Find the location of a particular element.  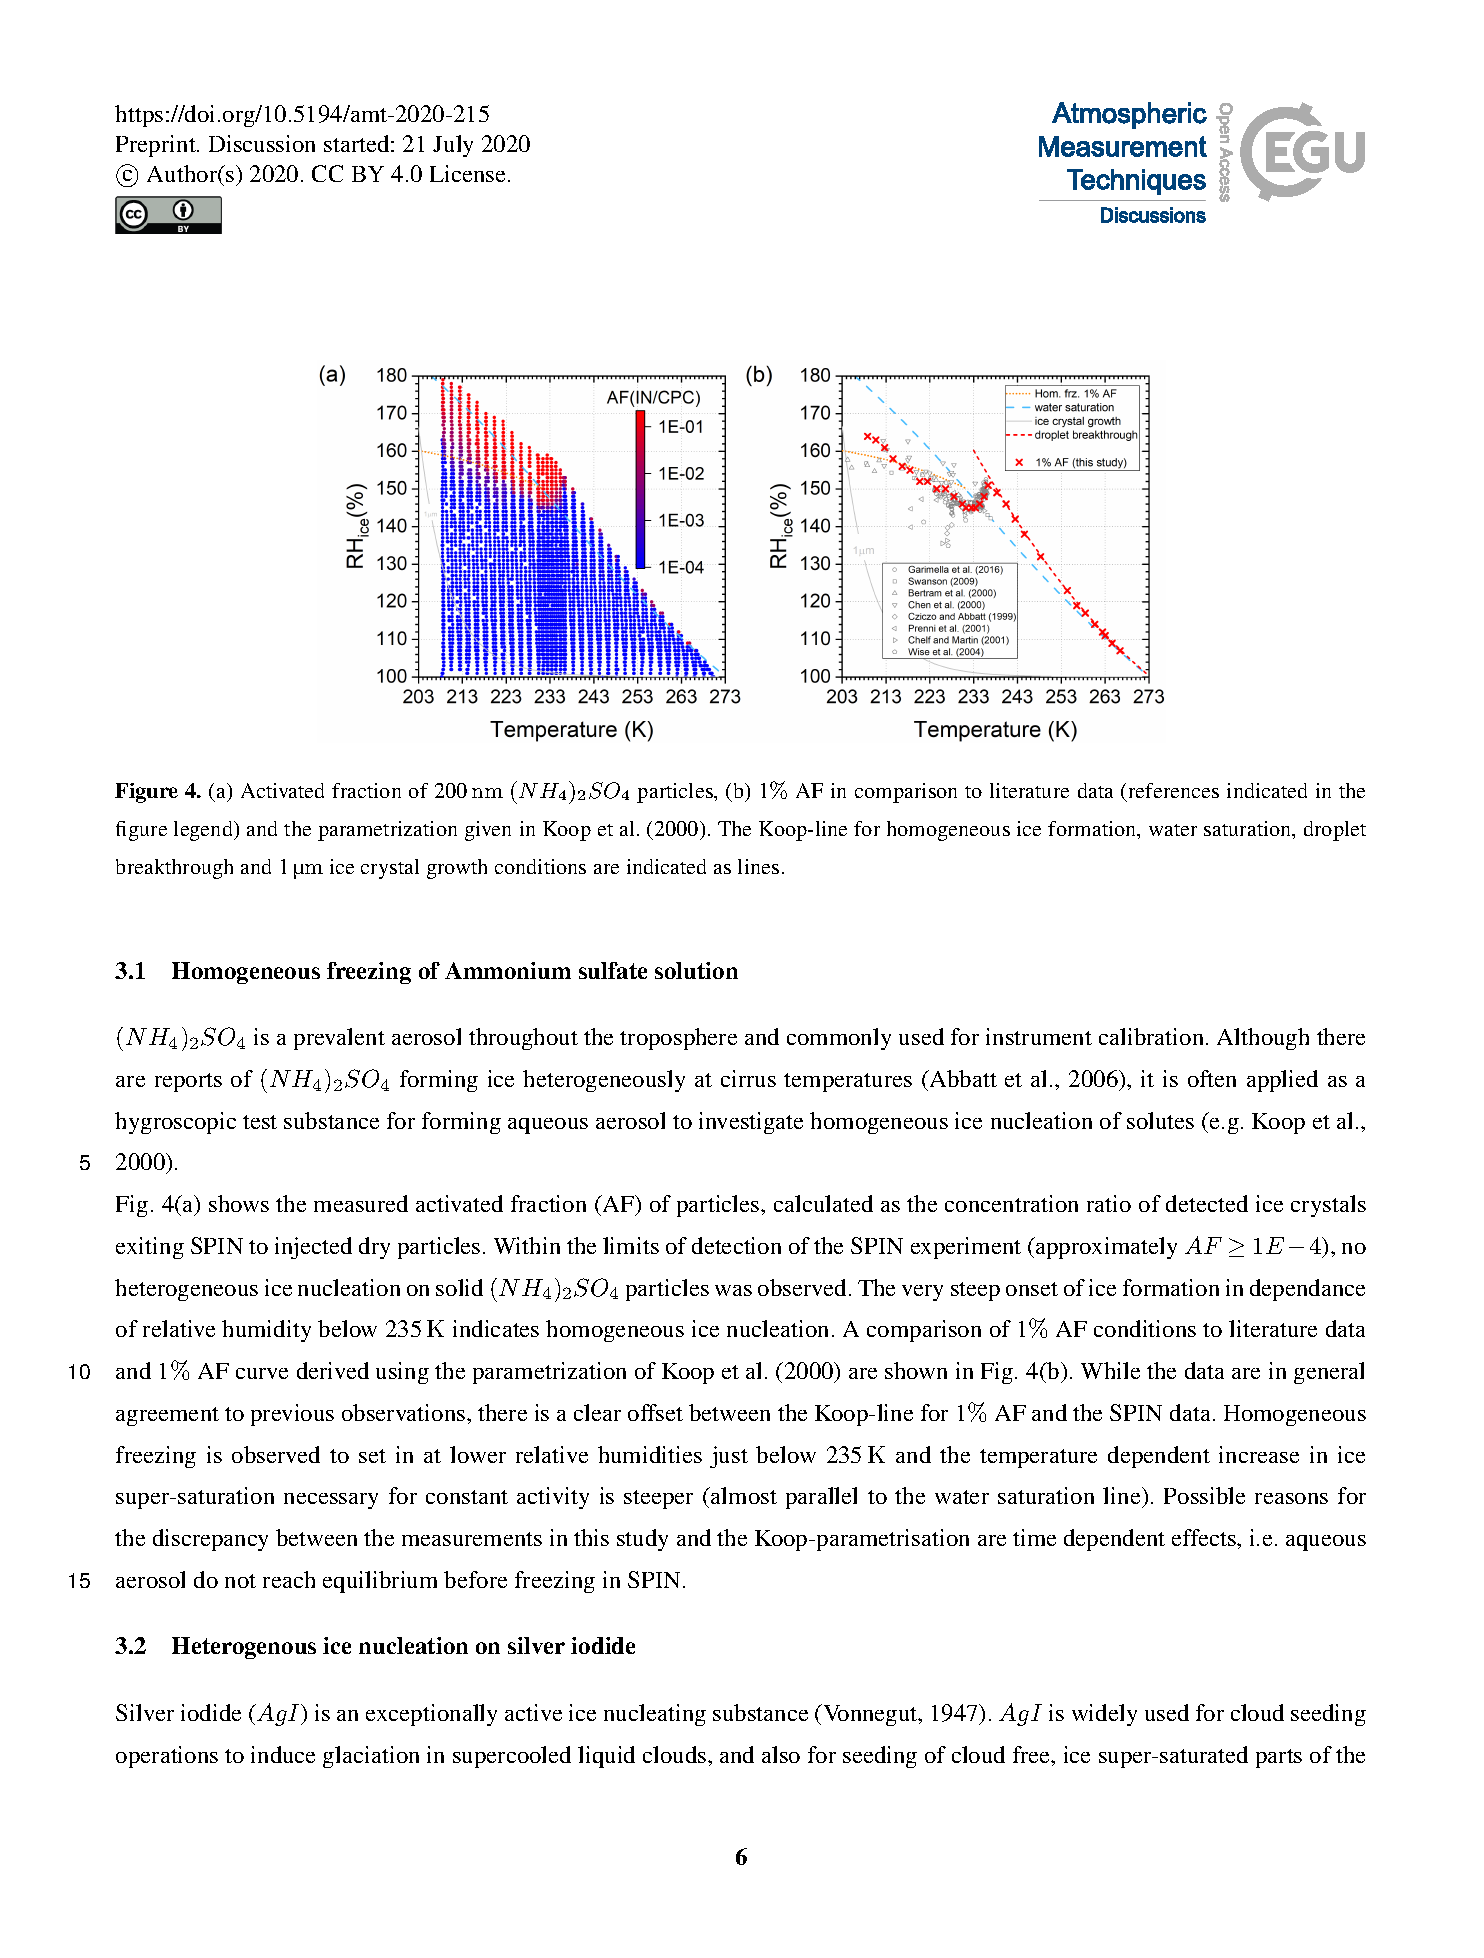

was is located at coordinates (733, 1290).
